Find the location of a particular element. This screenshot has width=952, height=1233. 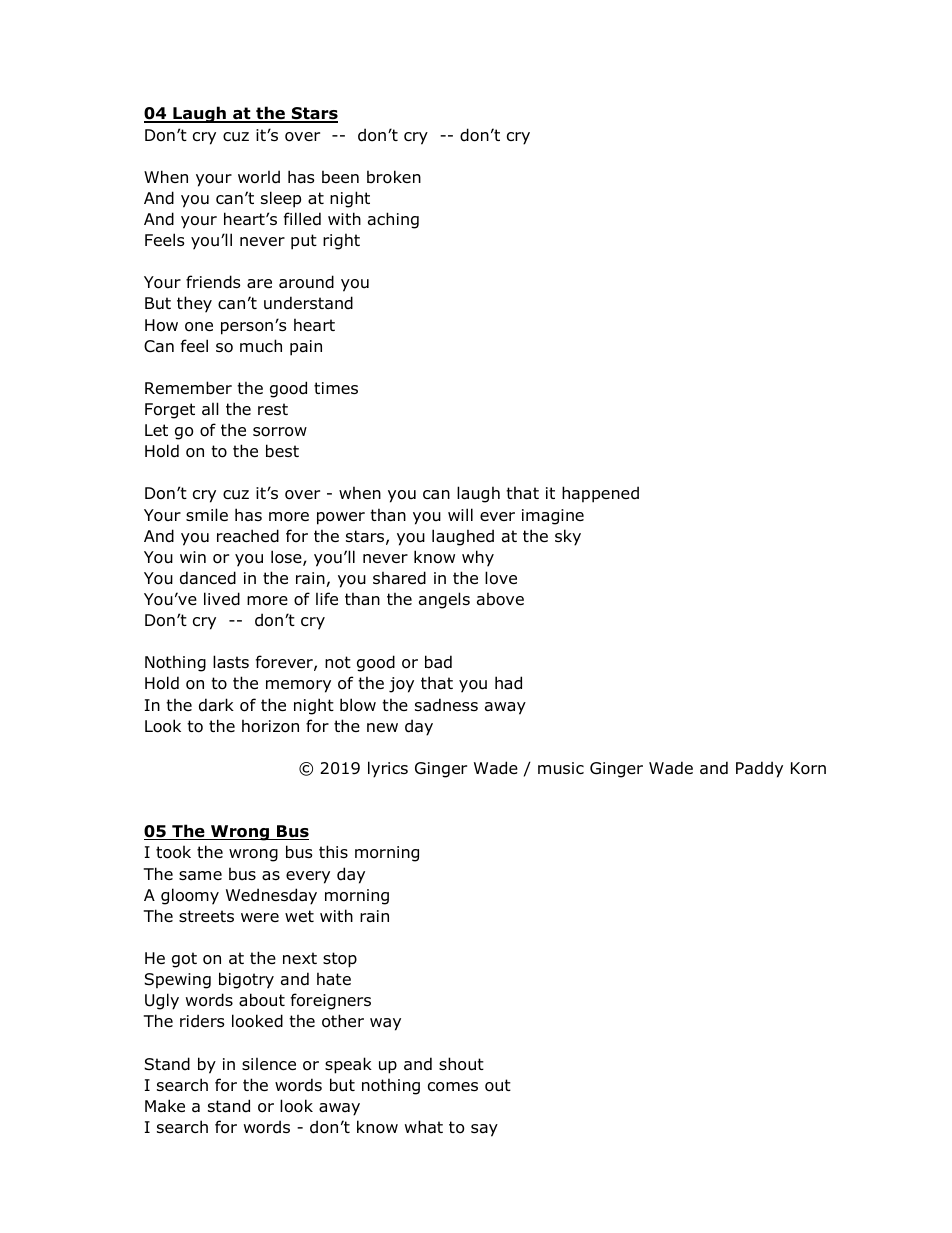

world is located at coordinates (259, 177).
